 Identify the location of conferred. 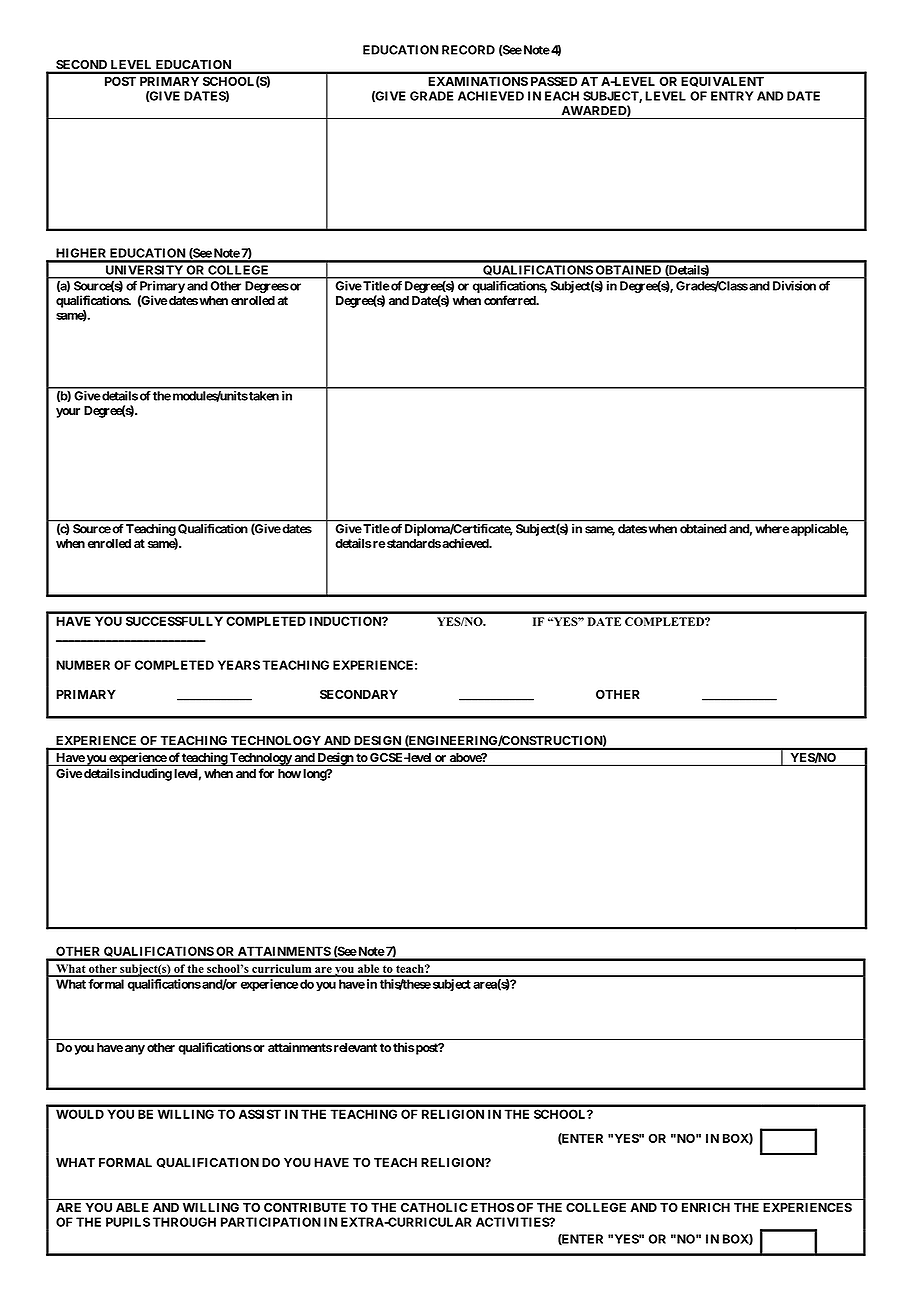
(511, 300).
